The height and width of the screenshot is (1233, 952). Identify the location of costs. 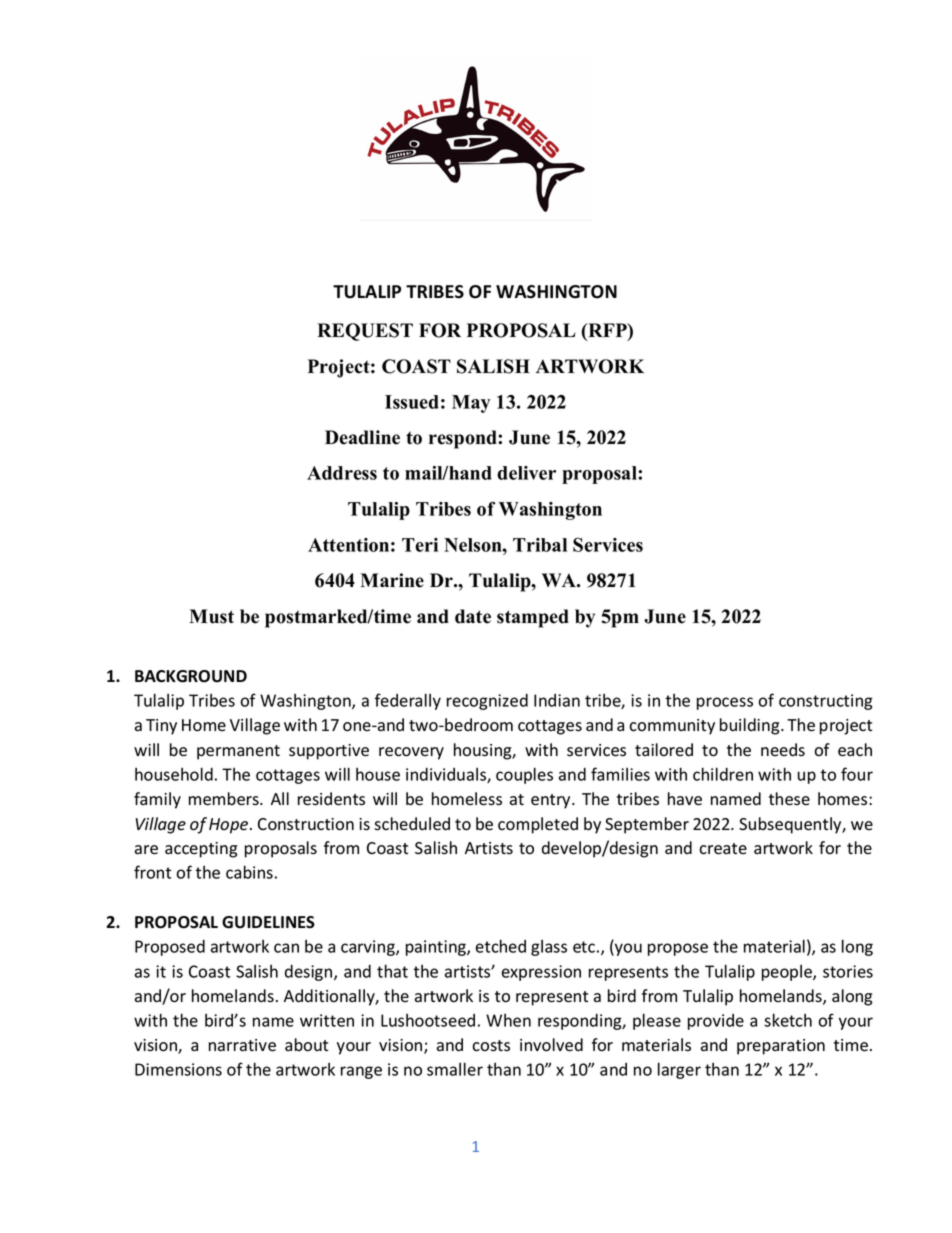
(491, 1046).
